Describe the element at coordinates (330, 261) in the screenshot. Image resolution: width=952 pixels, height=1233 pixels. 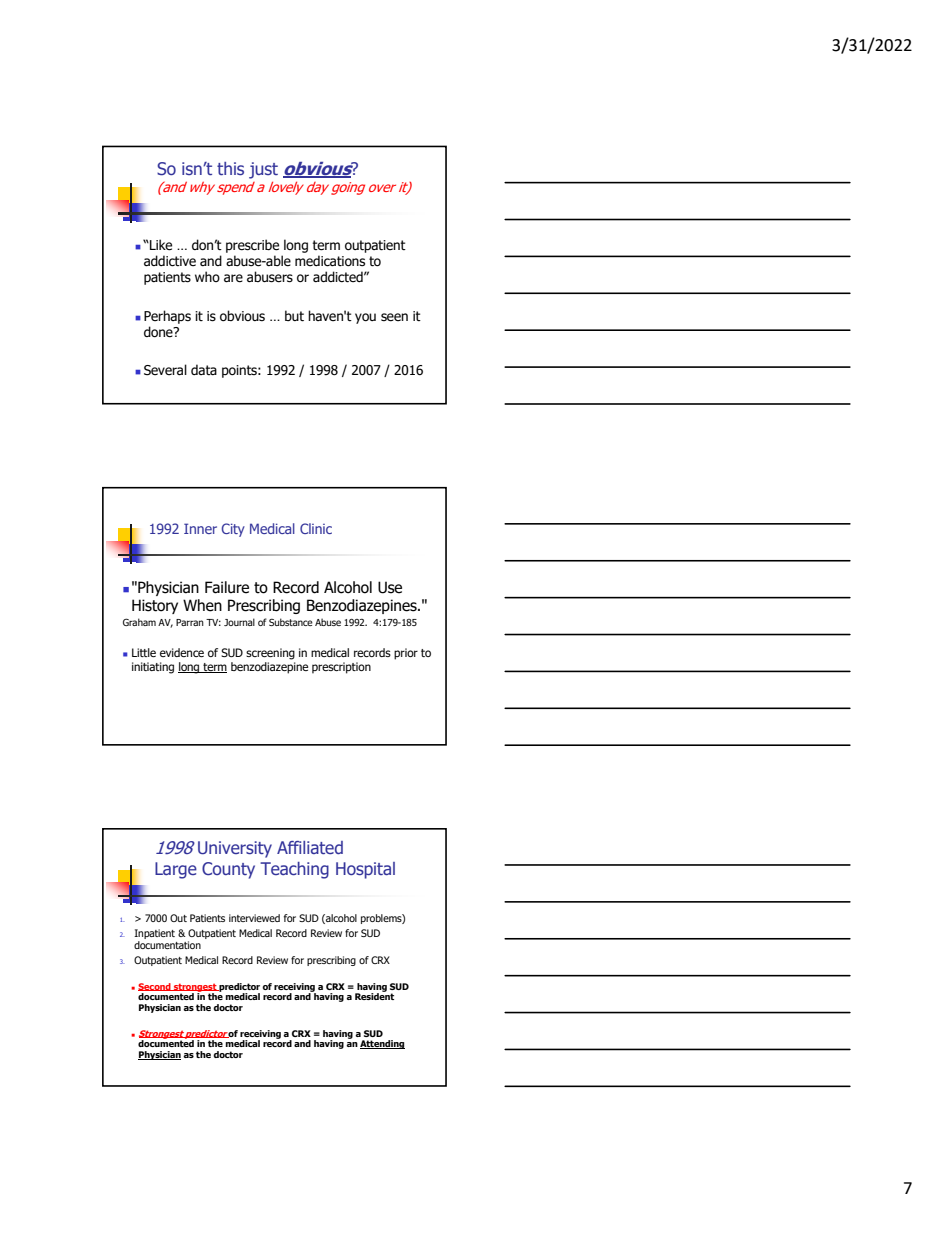
I see `medications` at that location.
